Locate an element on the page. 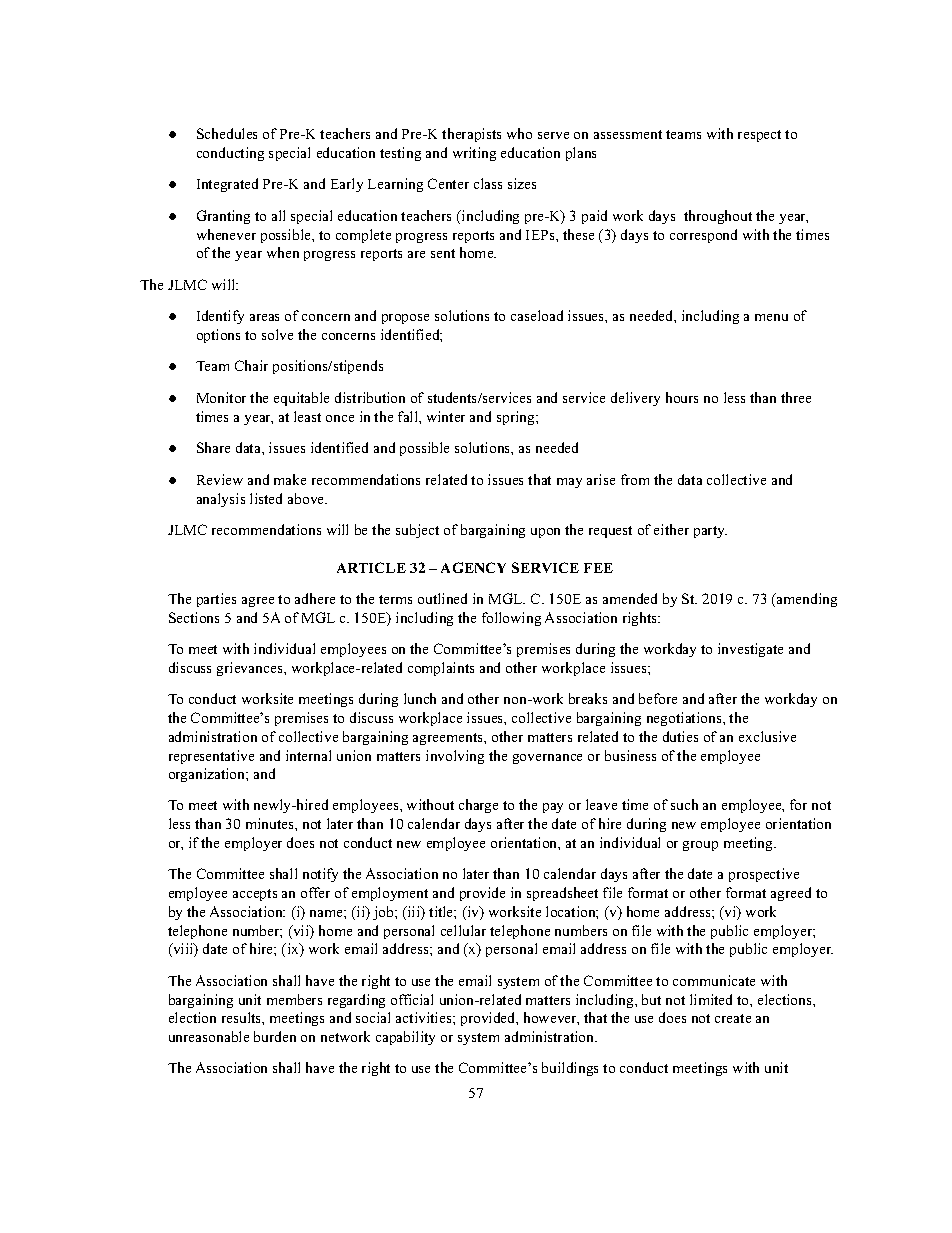 This document has height=1233, width=952. following is located at coordinates (511, 619).
